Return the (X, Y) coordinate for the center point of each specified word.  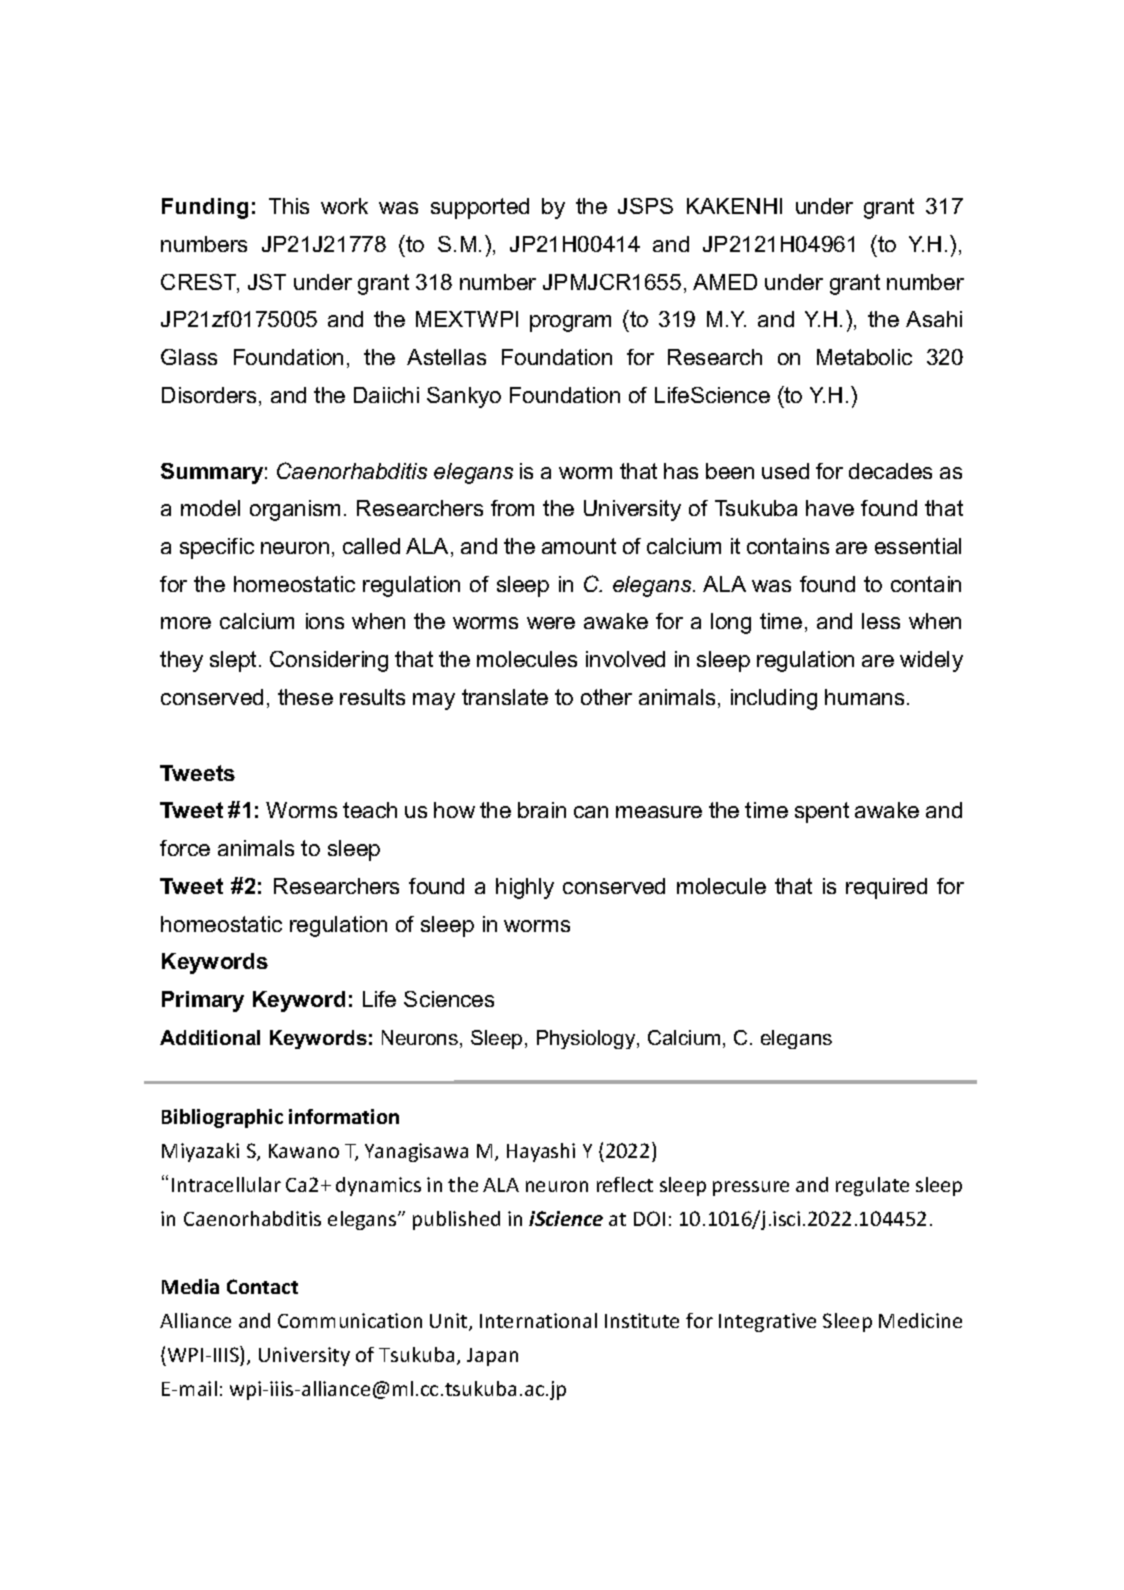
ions (325, 621)
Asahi (934, 319)
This (289, 206)
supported (480, 208)
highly (525, 888)
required (886, 888)
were (551, 623)
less (881, 621)
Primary (203, 1001)
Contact (262, 1286)
